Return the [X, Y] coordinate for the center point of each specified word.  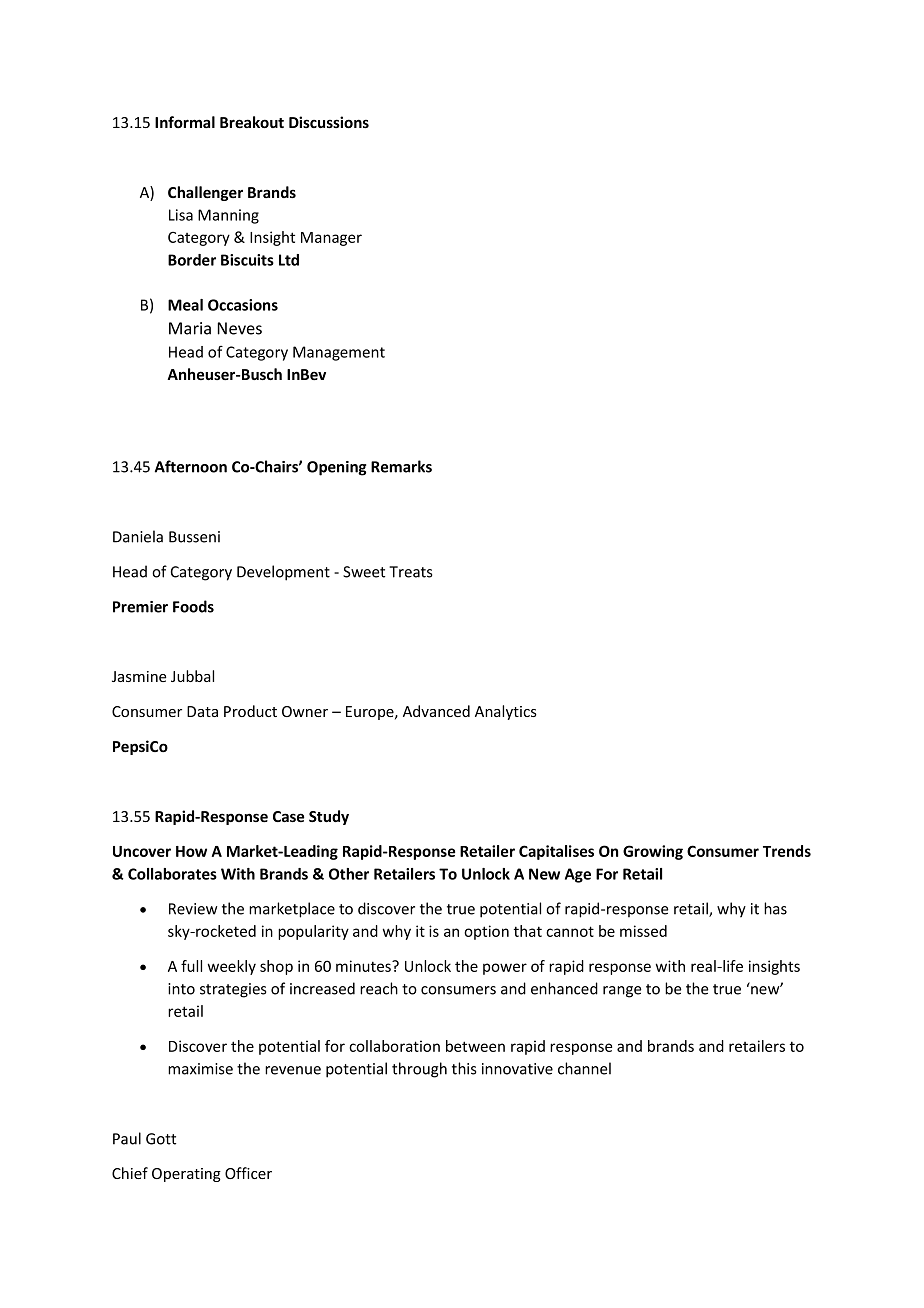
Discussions [329, 122]
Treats [410, 572]
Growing [653, 852]
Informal [185, 122]
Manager [331, 239]
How [191, 851]
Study [329, 817]
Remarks [401, 466]
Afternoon [191, 466]
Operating [186, 1175]
